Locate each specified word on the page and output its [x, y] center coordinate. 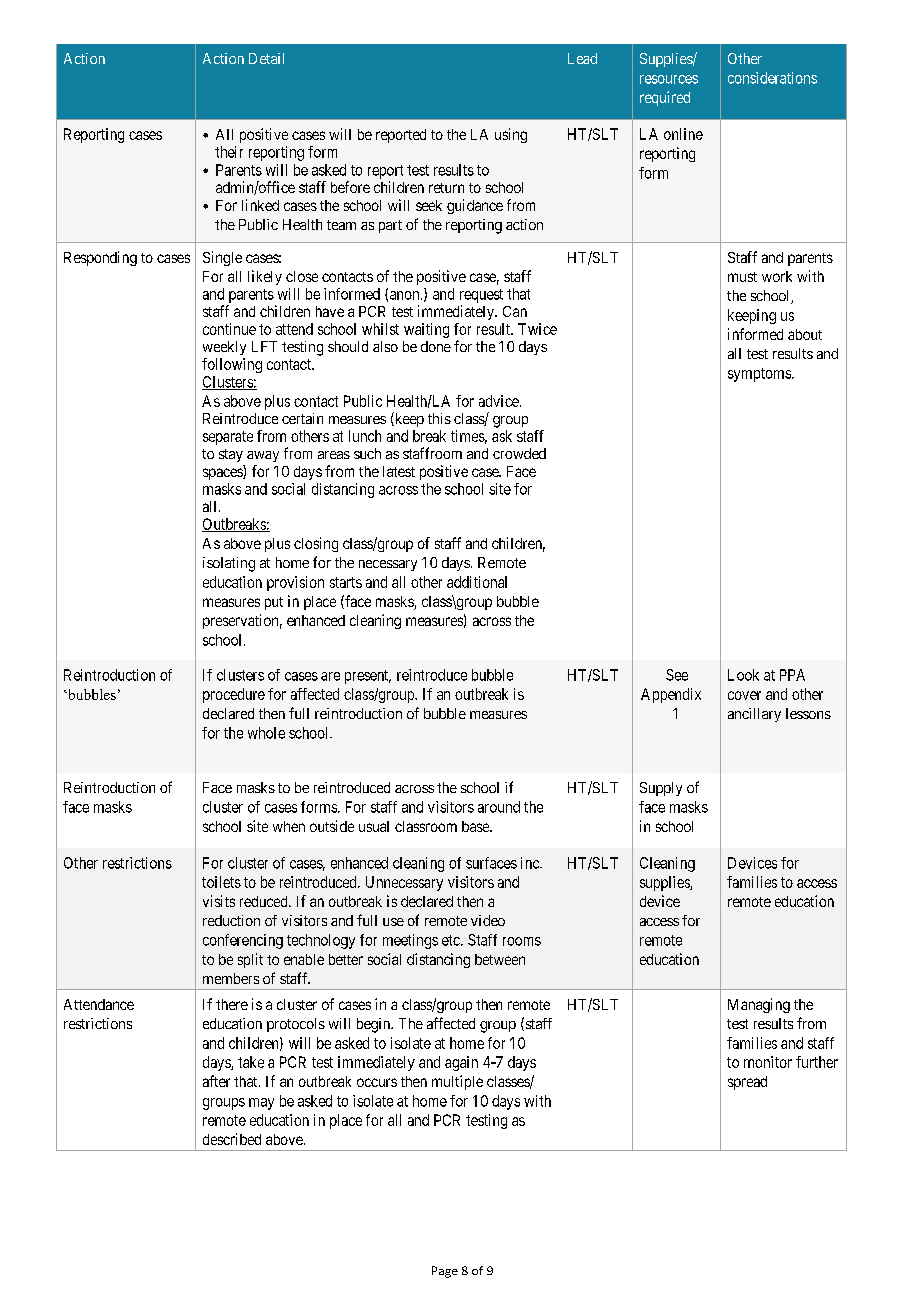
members [231, 978]
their [229, 152]
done [436, 346]
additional [477, 582]
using [511, 135]
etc [452, 940]
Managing [759, 1005]
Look [743, 675]
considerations [772, 78]
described [232, 1139]
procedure [234, 695]
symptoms [760, 375]
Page [445, 1272]
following [232, 365]
